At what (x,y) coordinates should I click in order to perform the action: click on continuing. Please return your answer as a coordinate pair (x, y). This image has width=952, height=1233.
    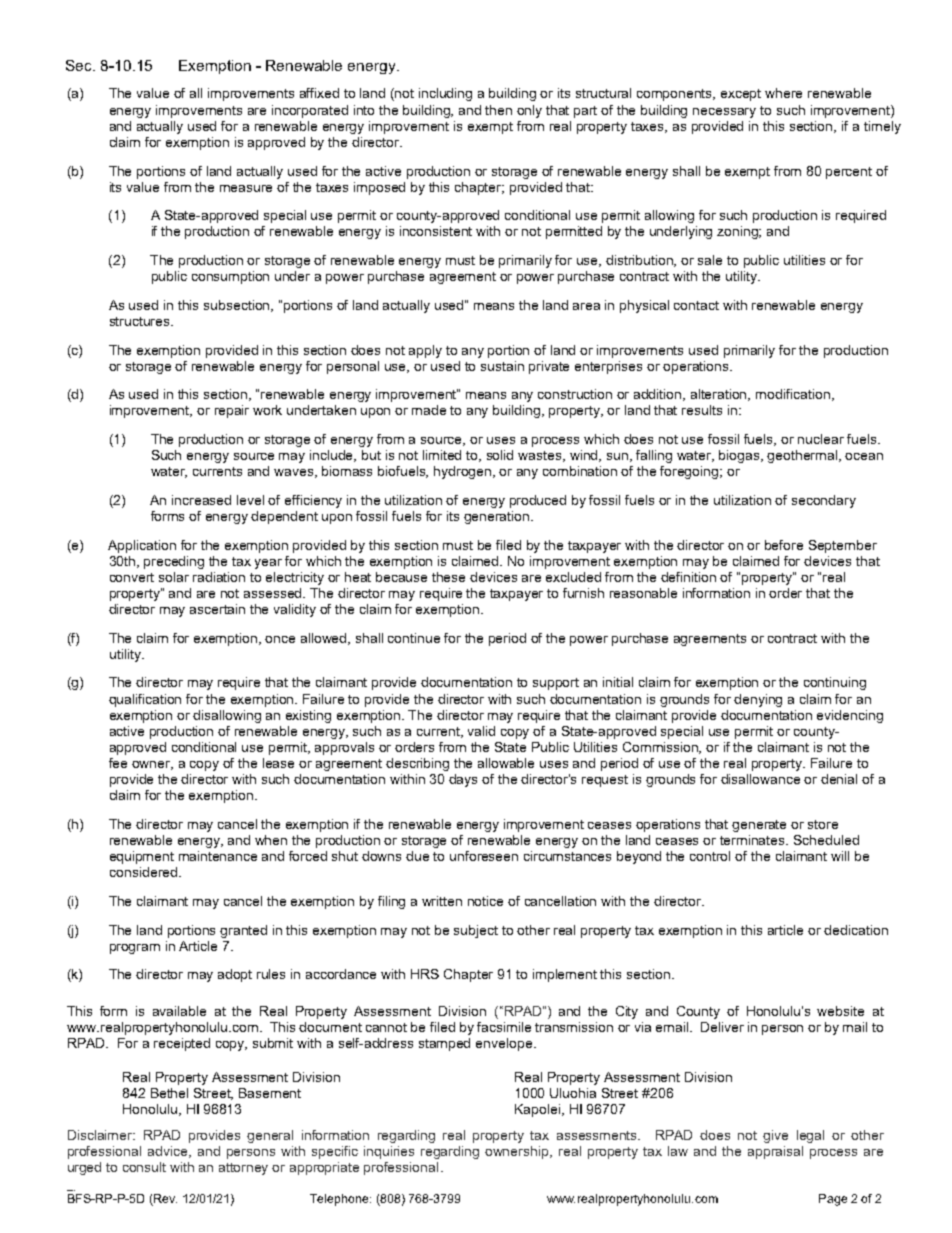
    Looking at the image, I should click on (835, 683).
